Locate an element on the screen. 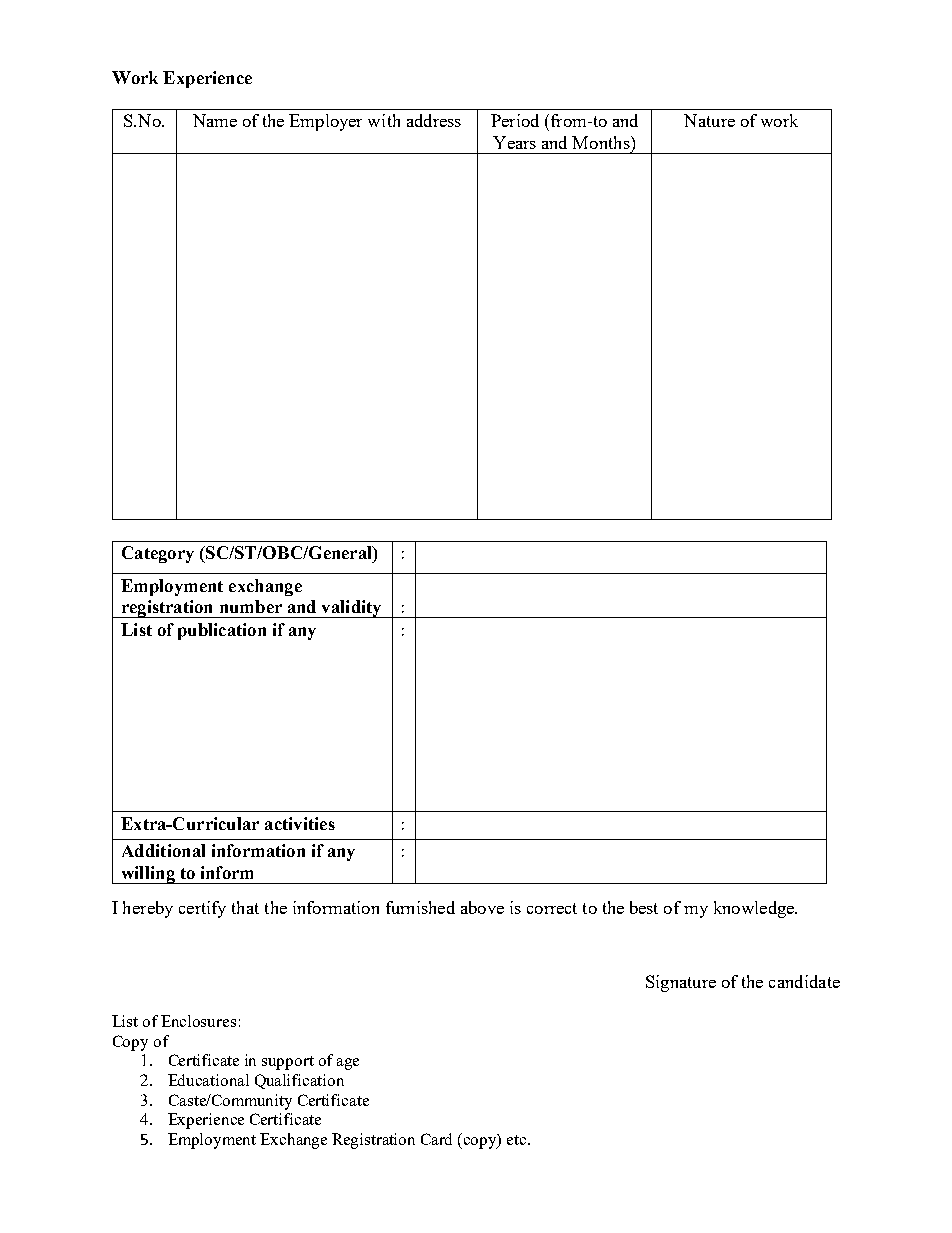 This screenshot has height=1233, width=952. Years is located at coordinates (514, 142).
